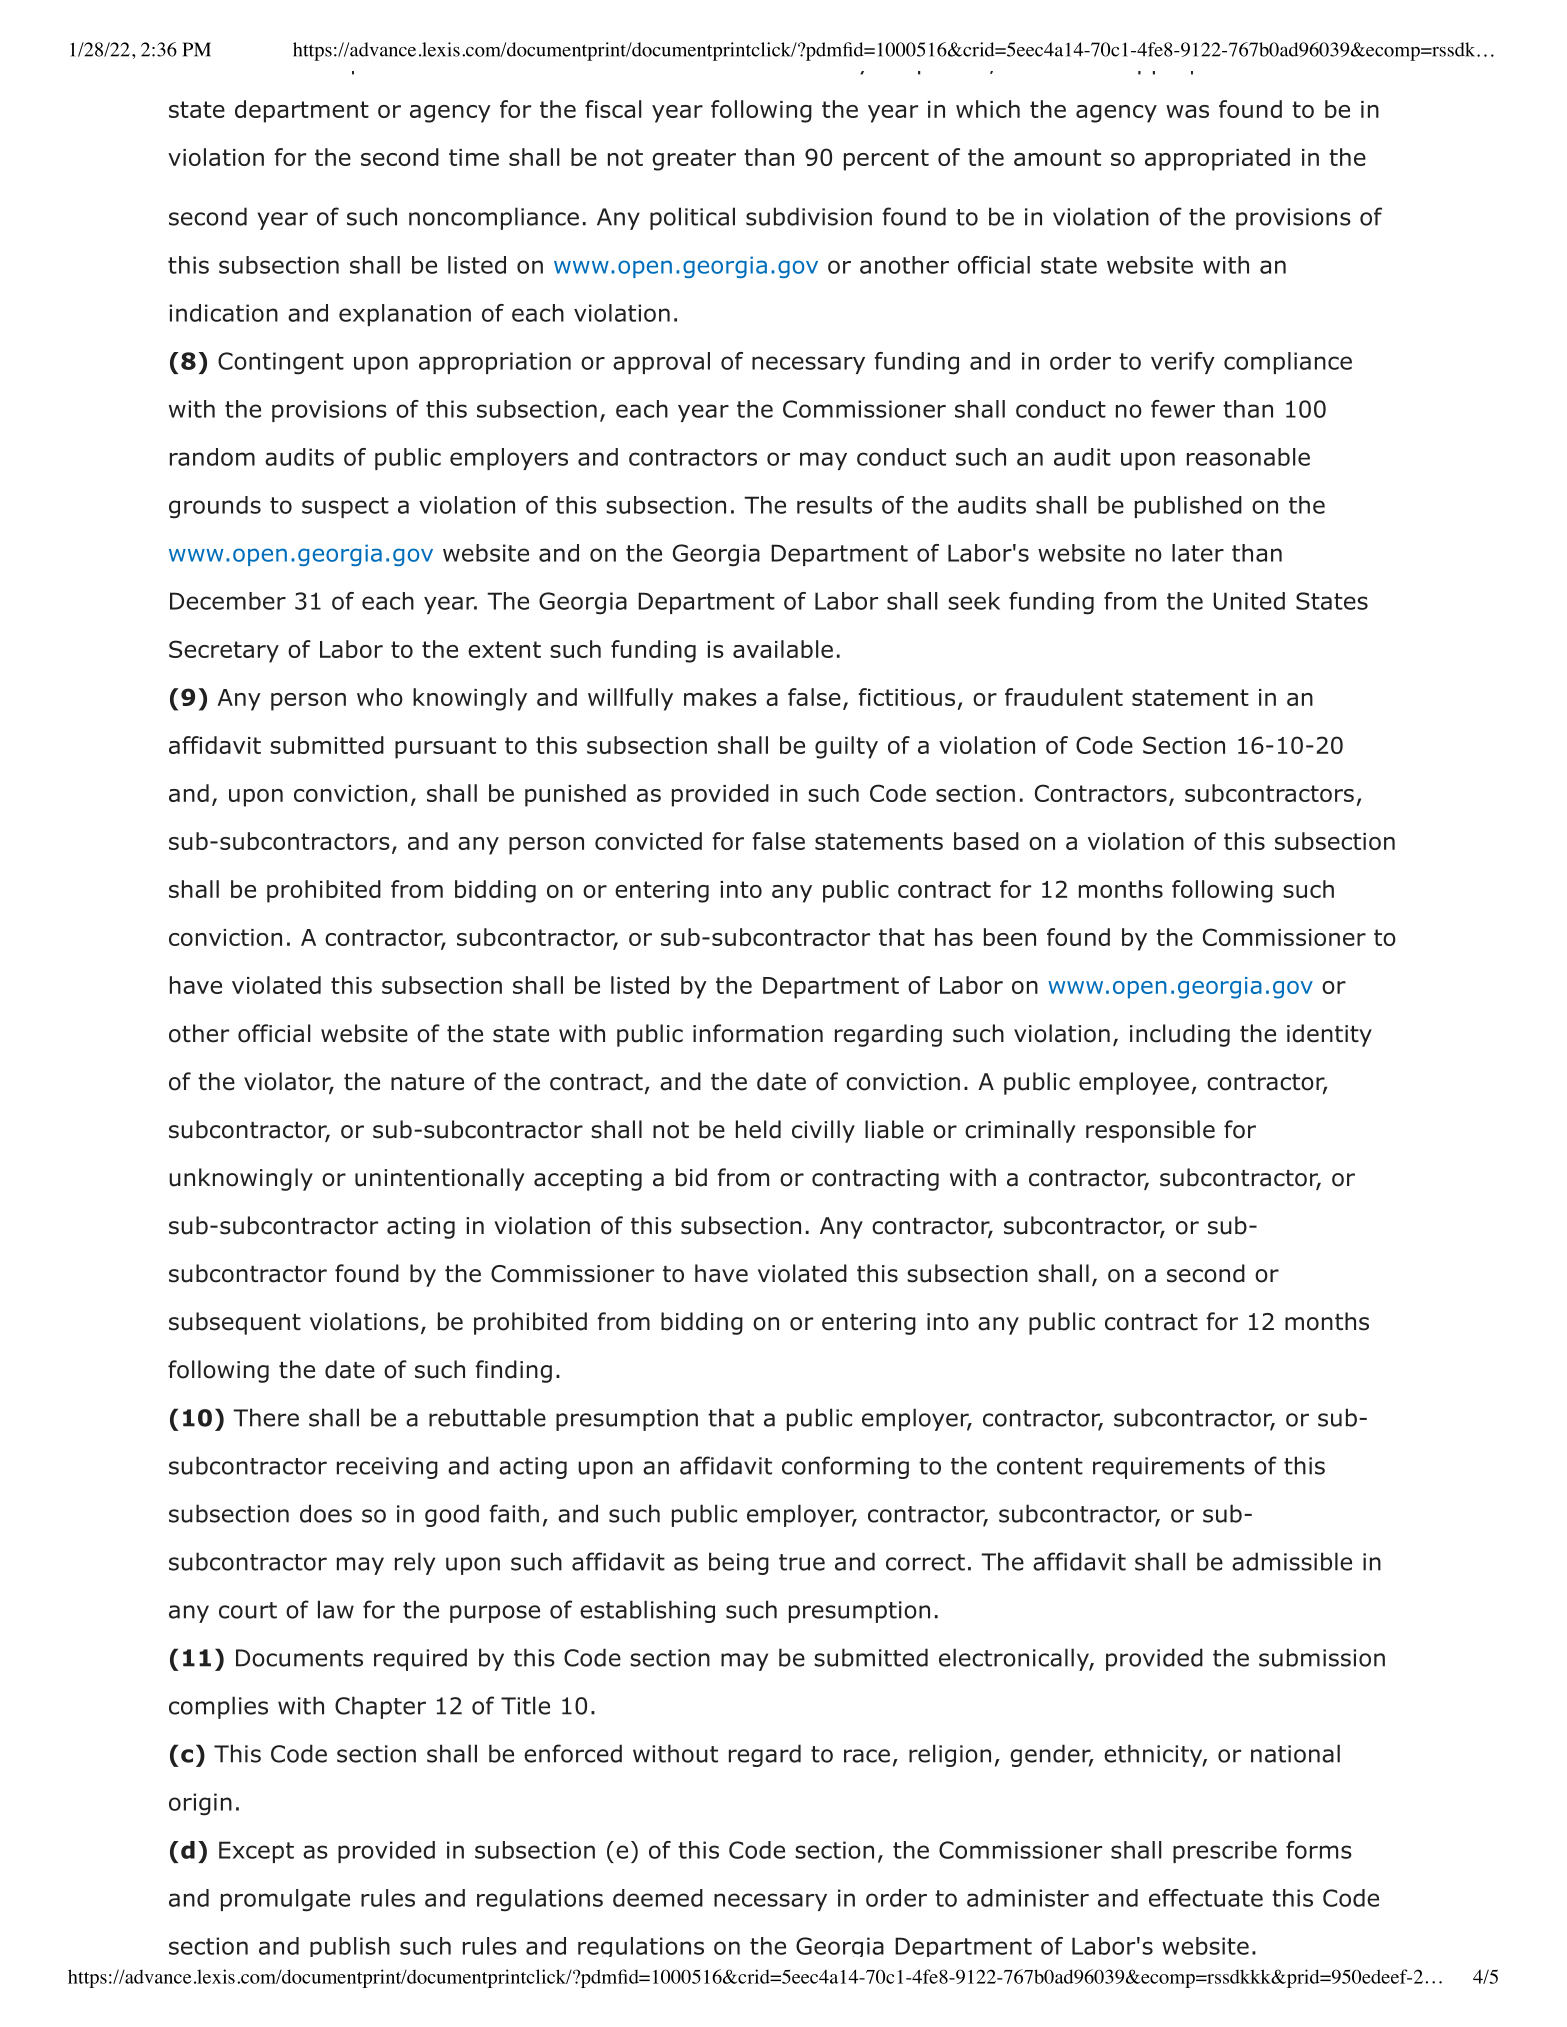  What do you see at coordinates (345, 507) in the screenshot?
I see `suspect` at bounding box center [345, 507].
